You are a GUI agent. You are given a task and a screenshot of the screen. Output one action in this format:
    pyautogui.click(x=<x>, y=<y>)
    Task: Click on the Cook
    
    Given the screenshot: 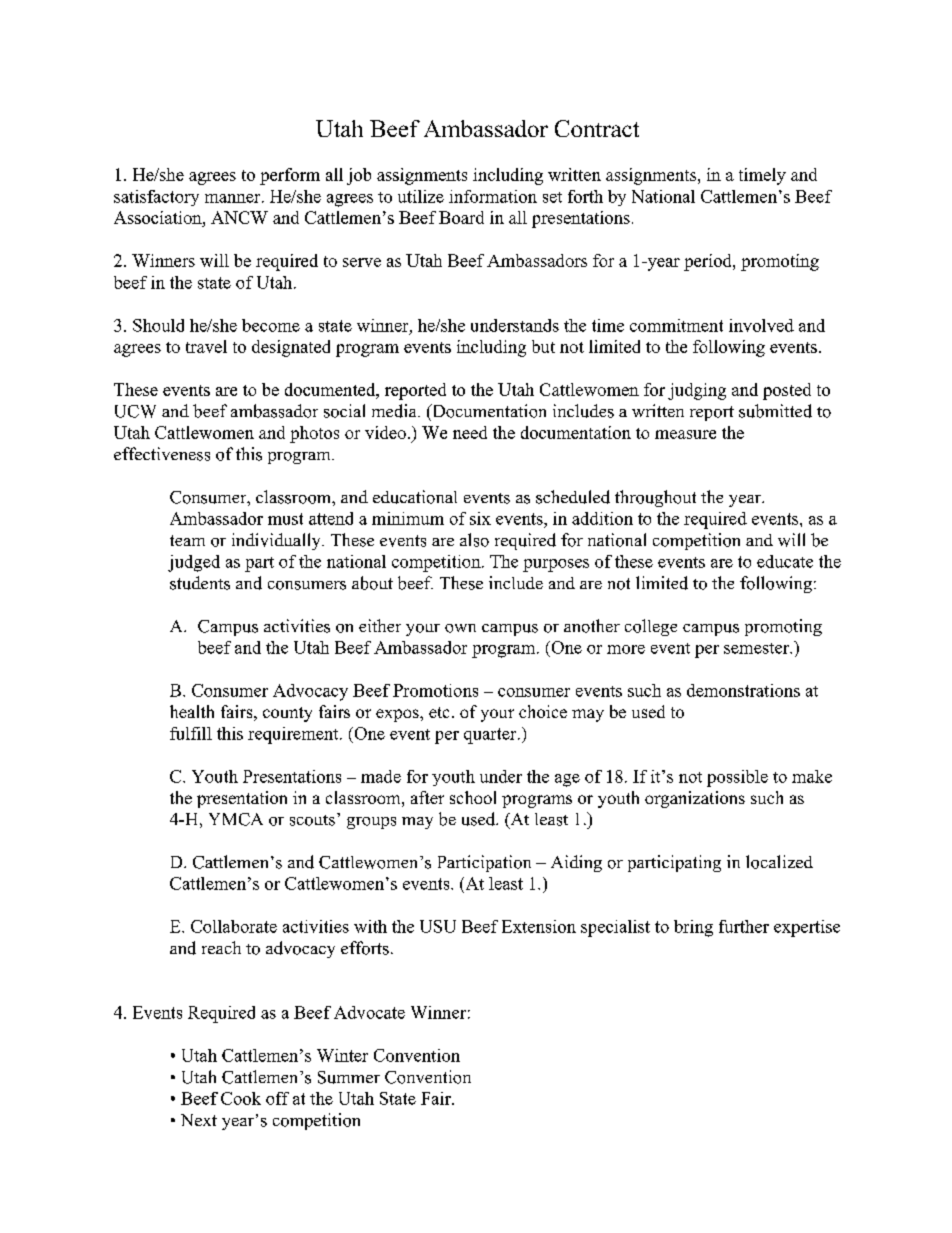 What is the action you would take?
    pyautogui.click(x=241, y=1098)
